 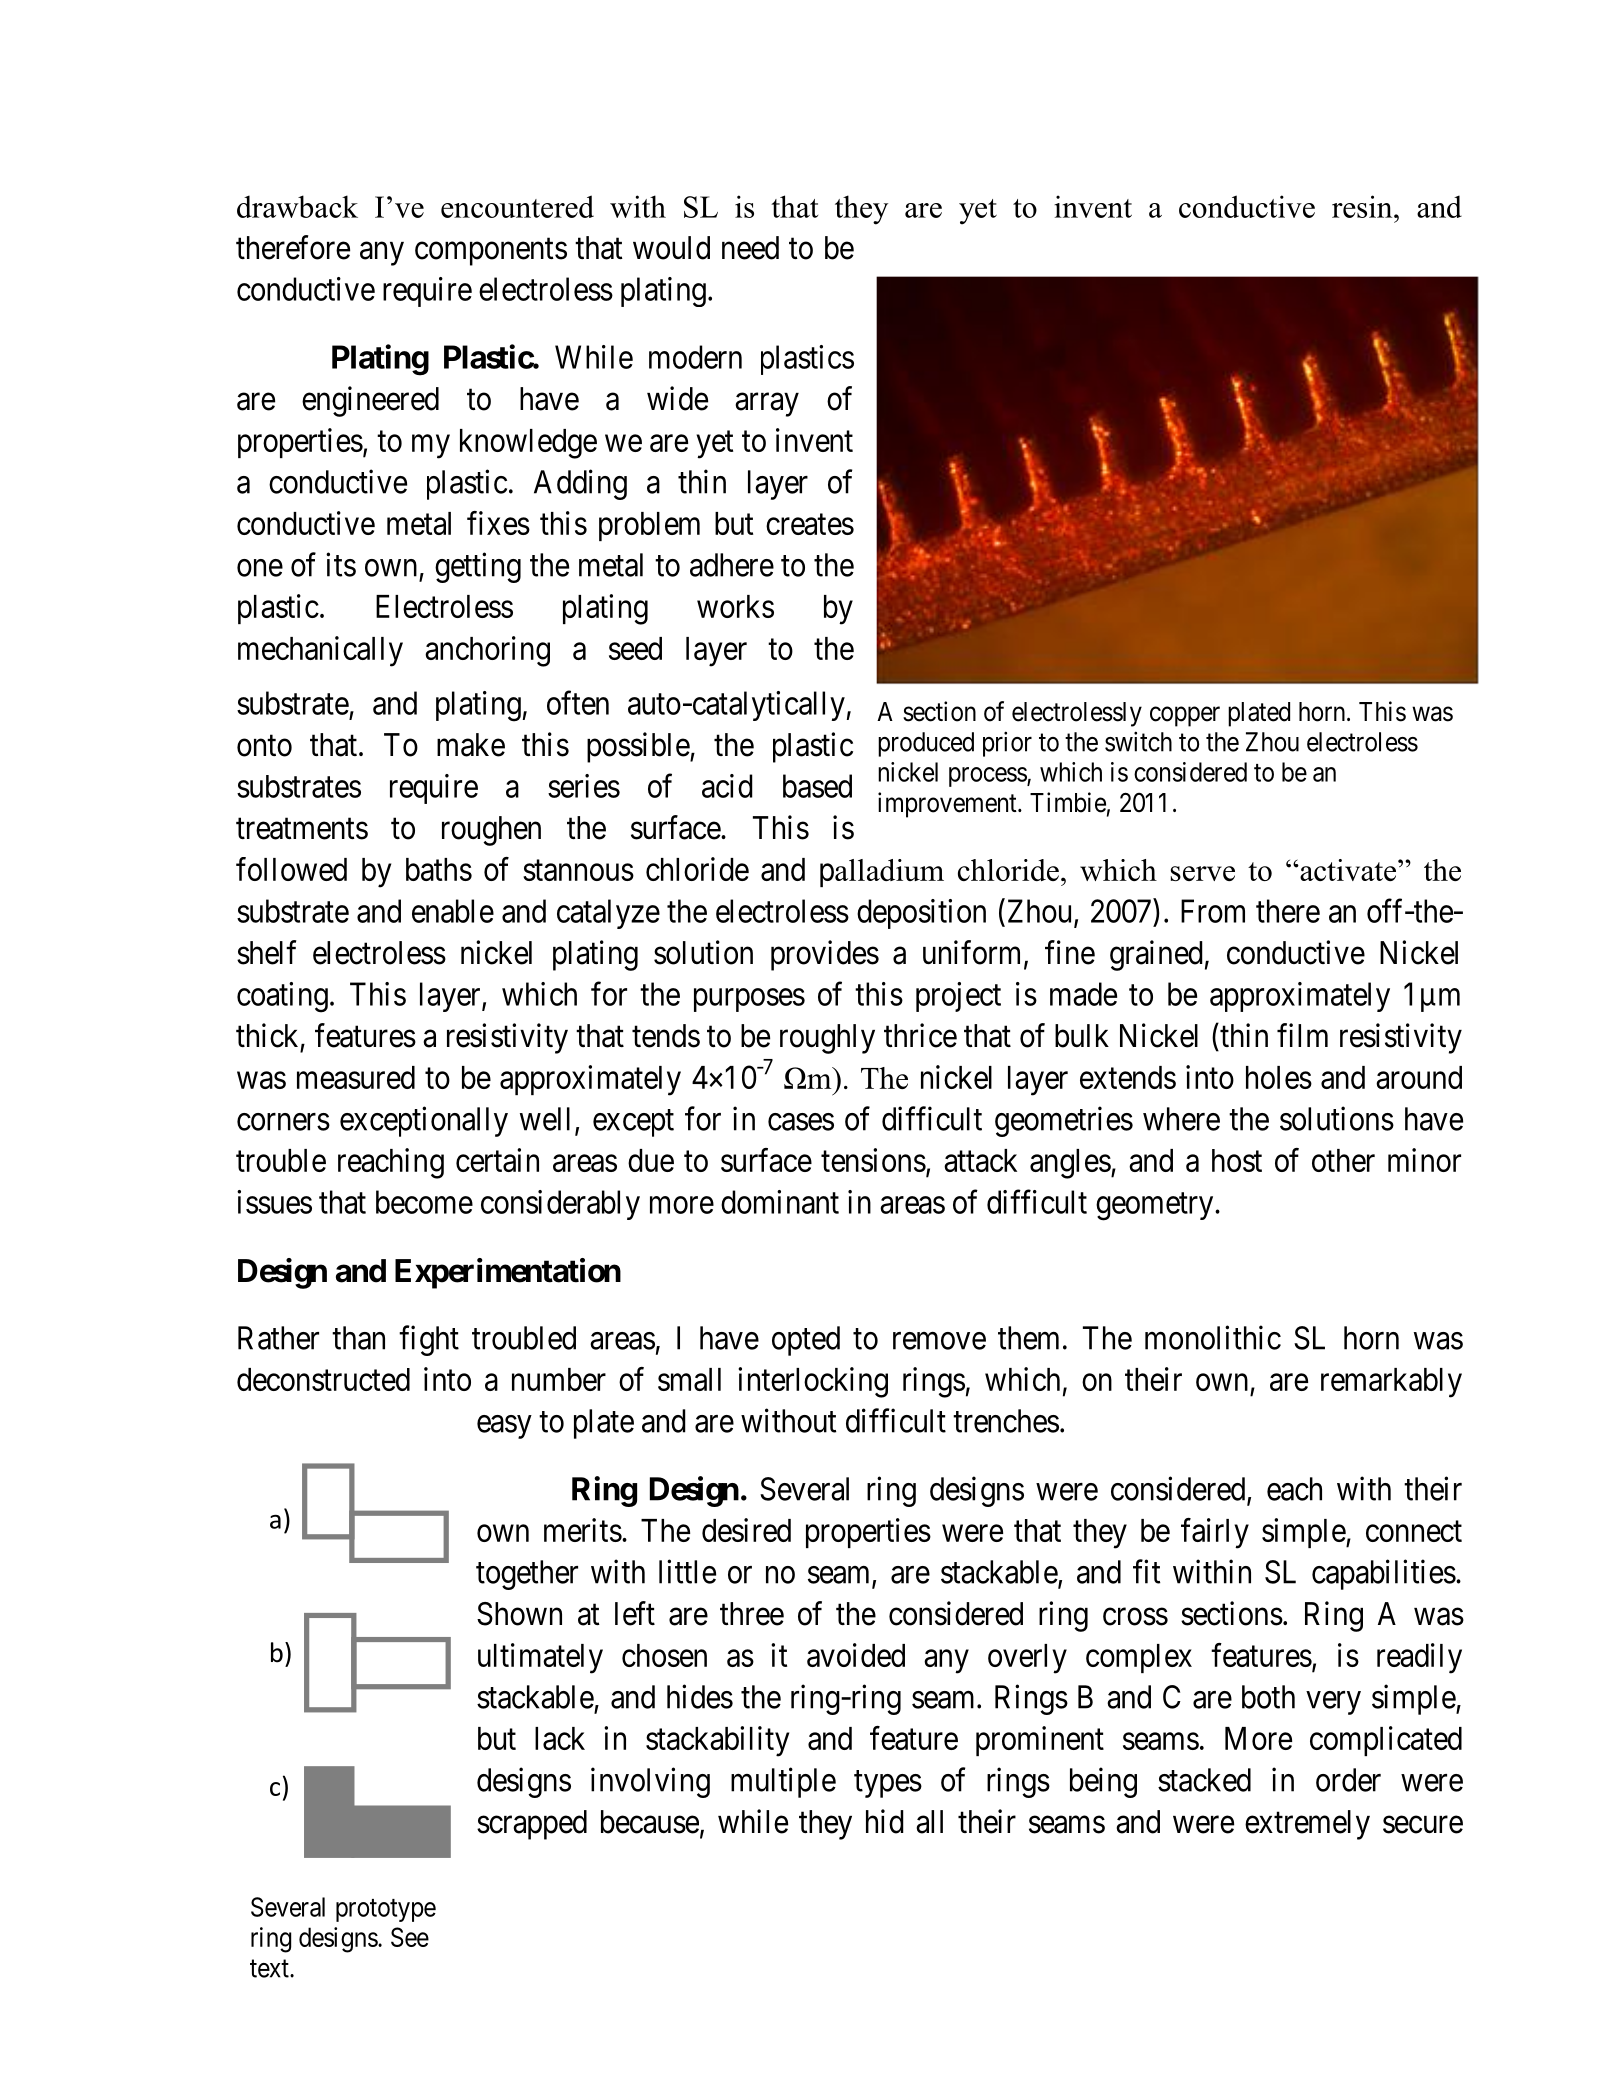 I want to click on switch, so click(x=1138, y=741).
